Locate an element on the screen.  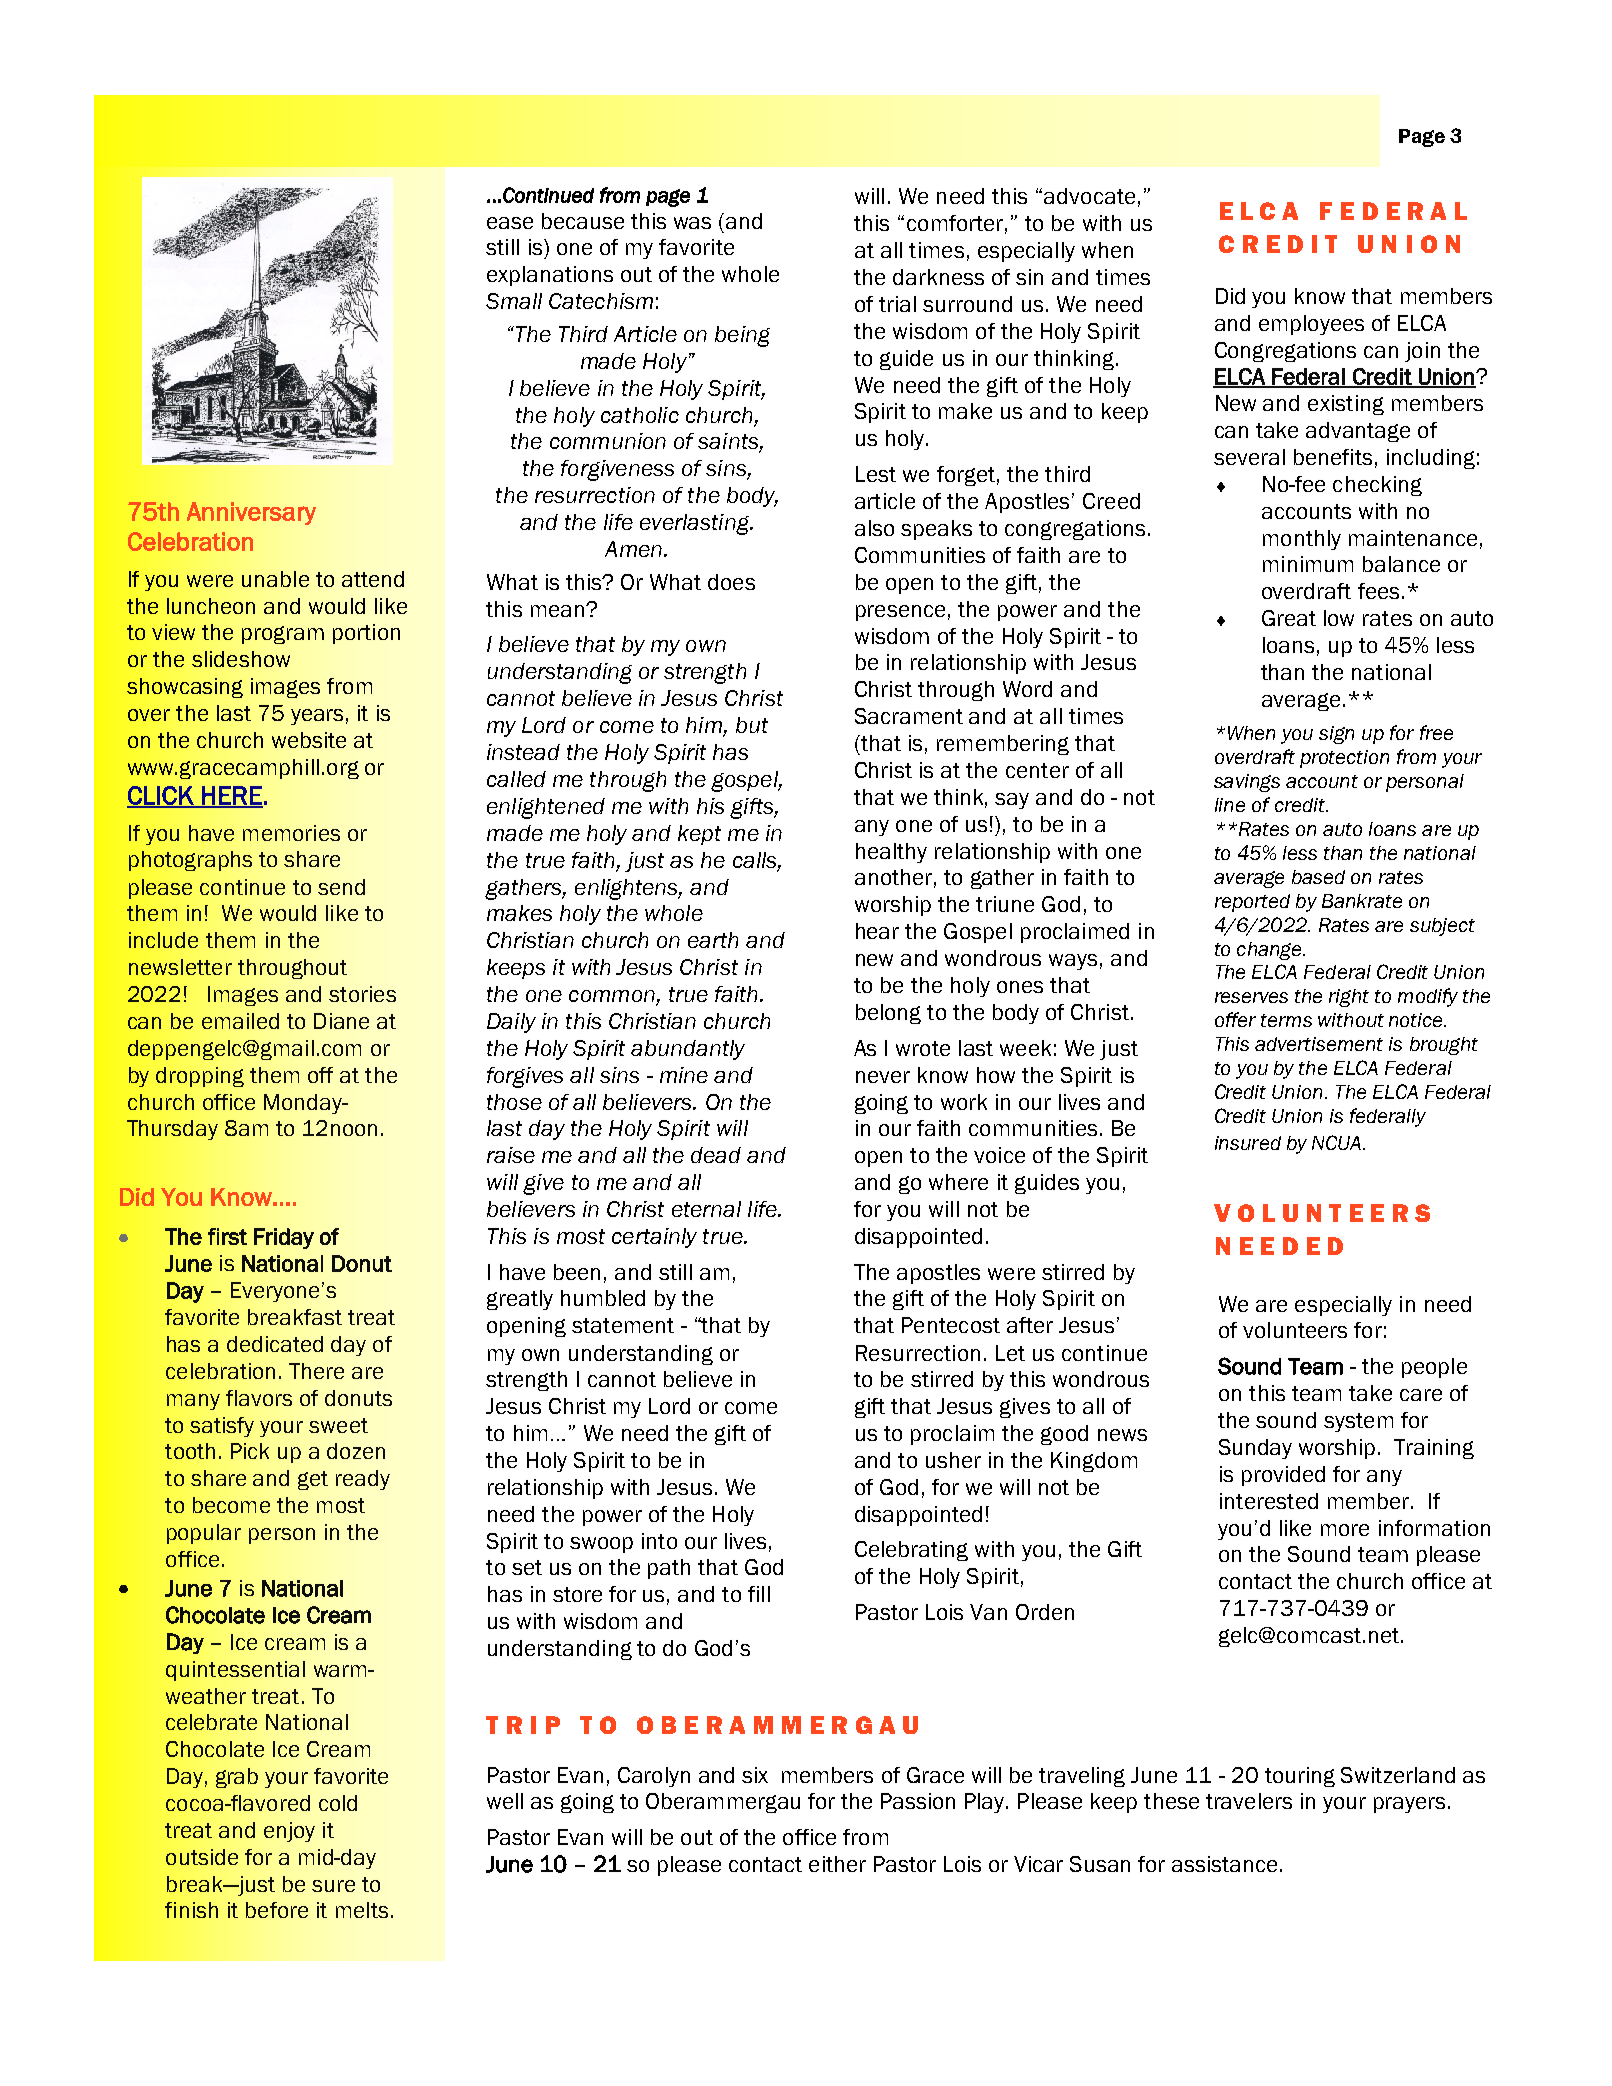
Small is located at coordinates (514, 301).
